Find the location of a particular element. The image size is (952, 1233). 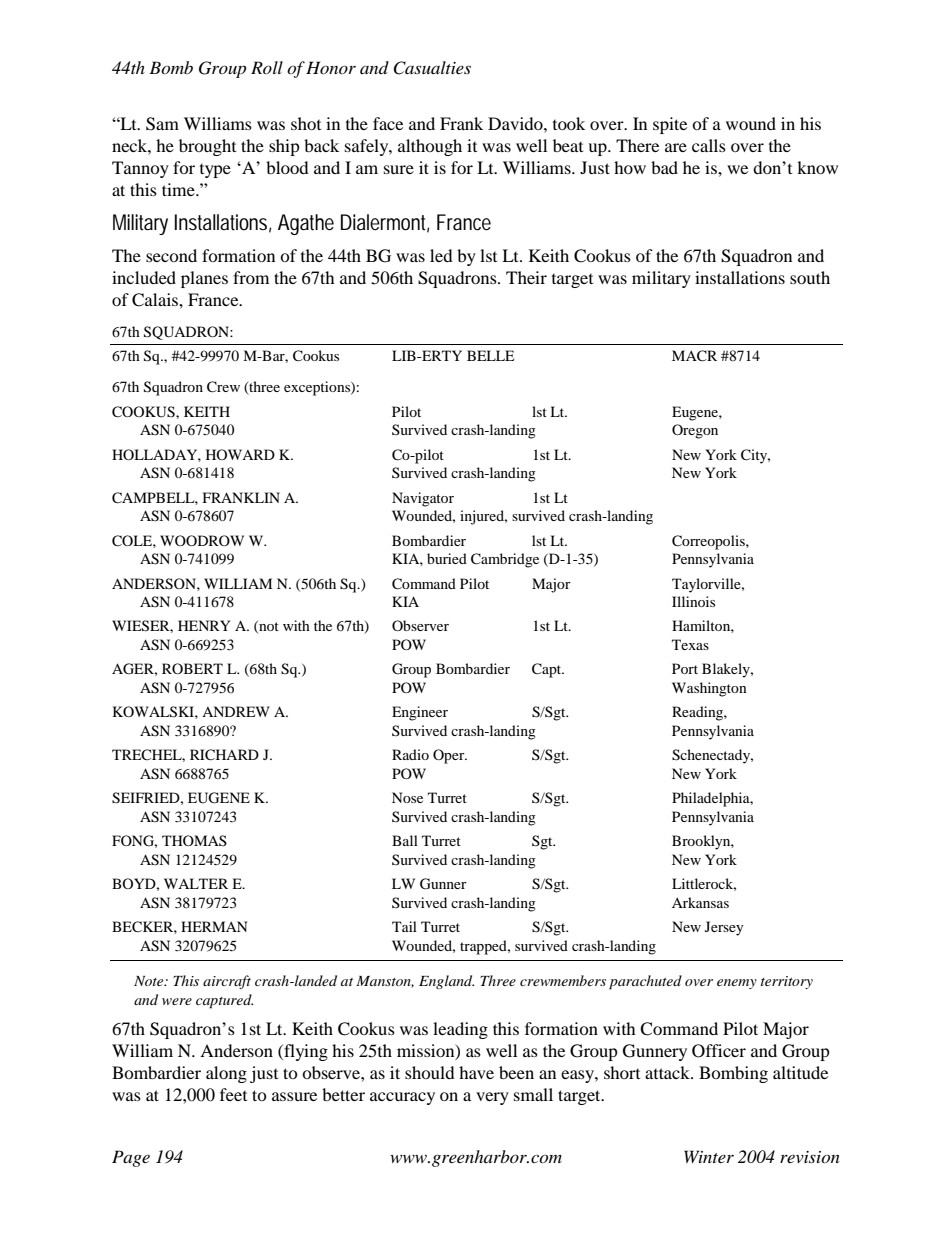

very is located at coordinates (492, 1098).
